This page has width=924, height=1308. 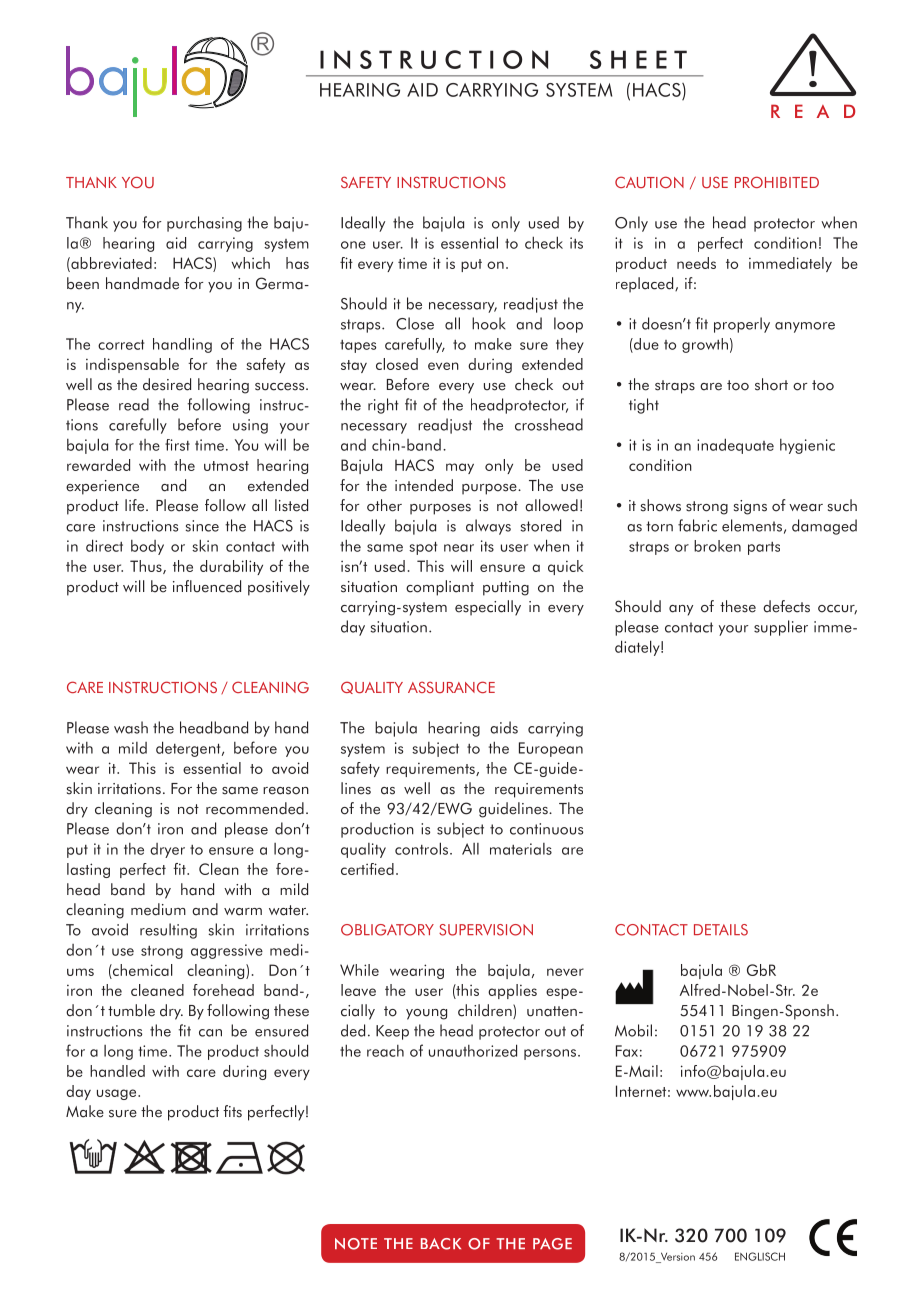 What do you see at coordinates (649, 59) in the page?
I see `heet` at bounding box center [649, 59].
